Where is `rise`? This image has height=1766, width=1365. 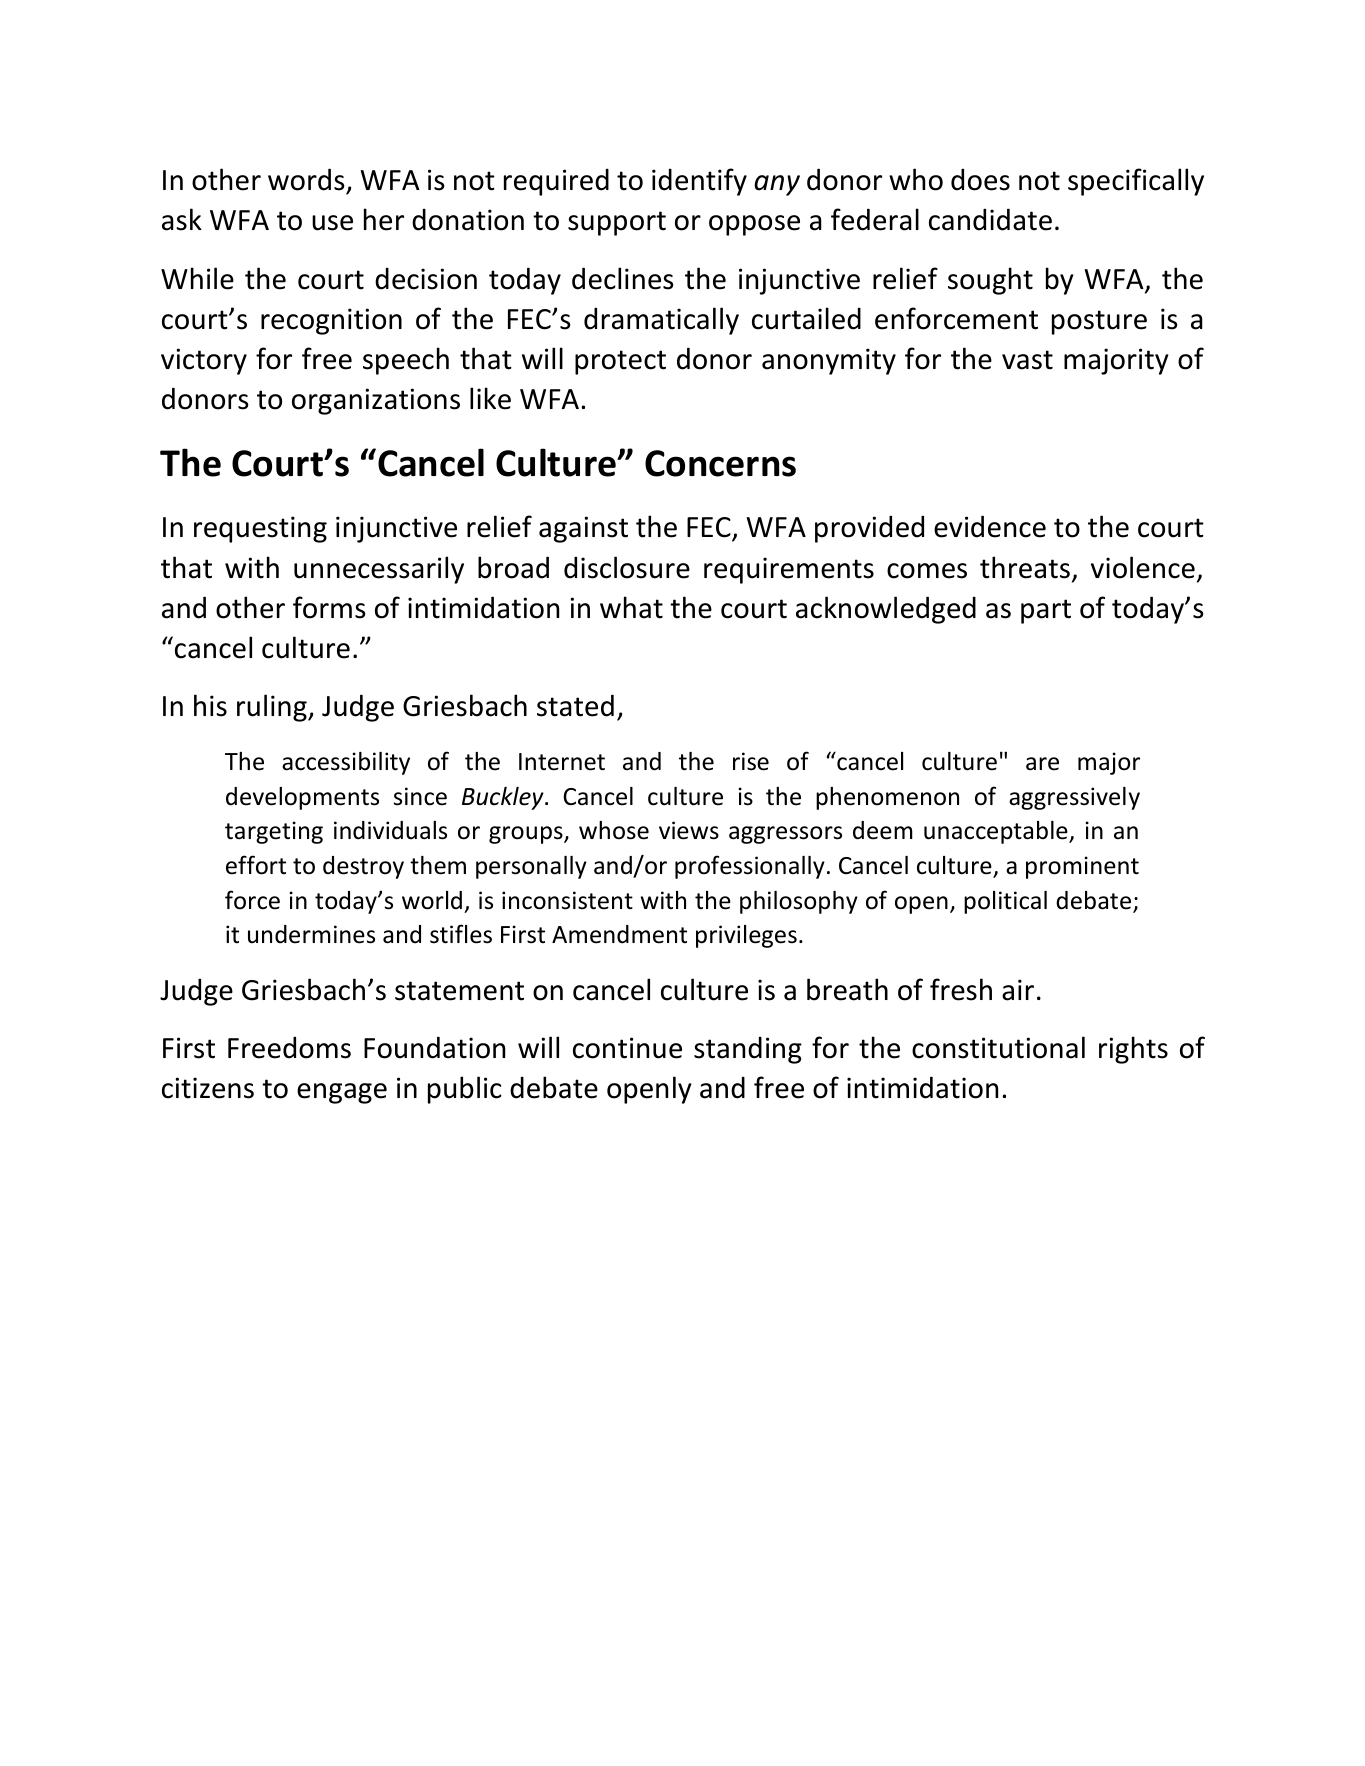
rise is located at coordinates (751, 761).
